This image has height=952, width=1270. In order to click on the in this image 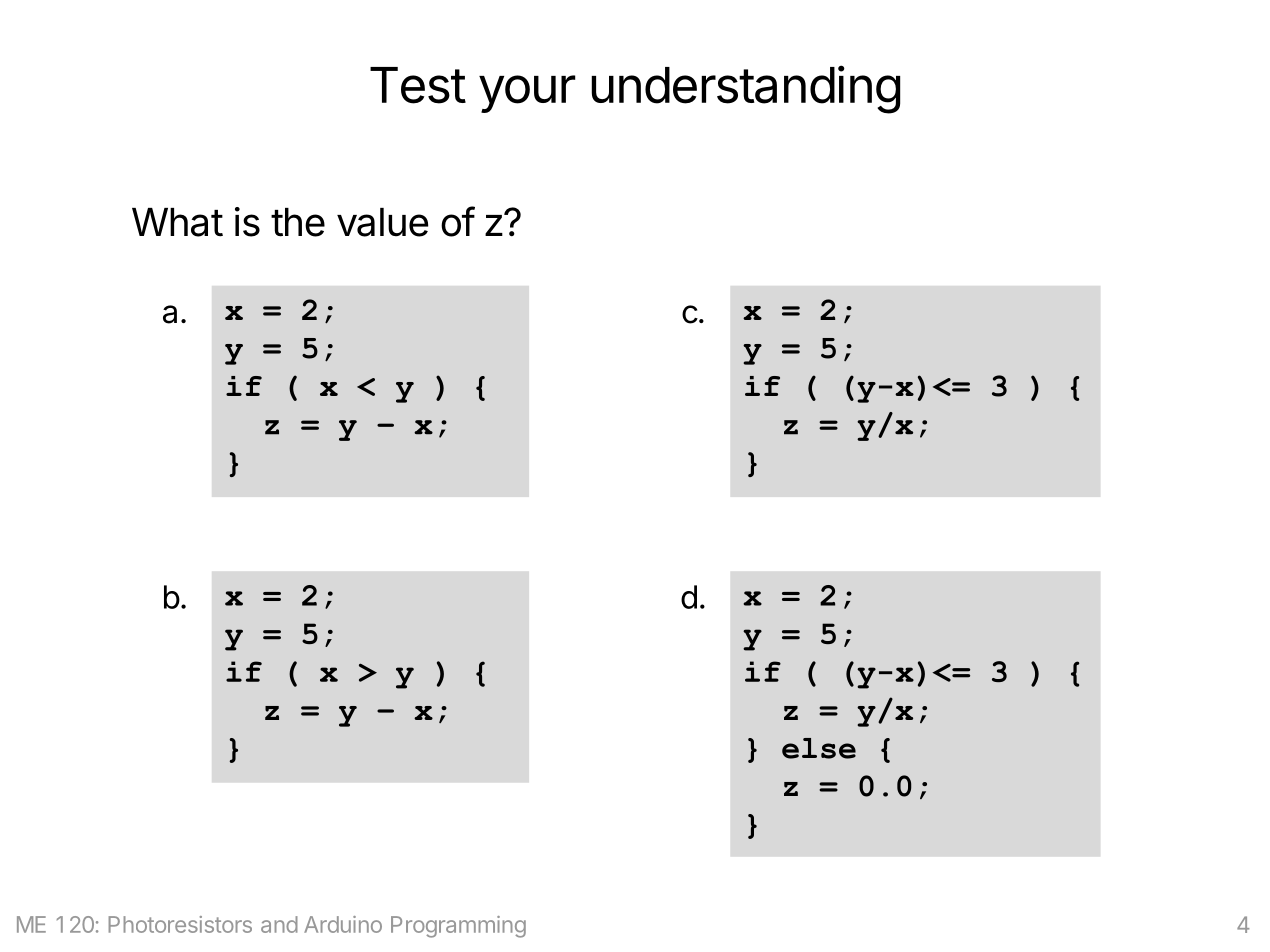, I will do `click(298, 222)`.
